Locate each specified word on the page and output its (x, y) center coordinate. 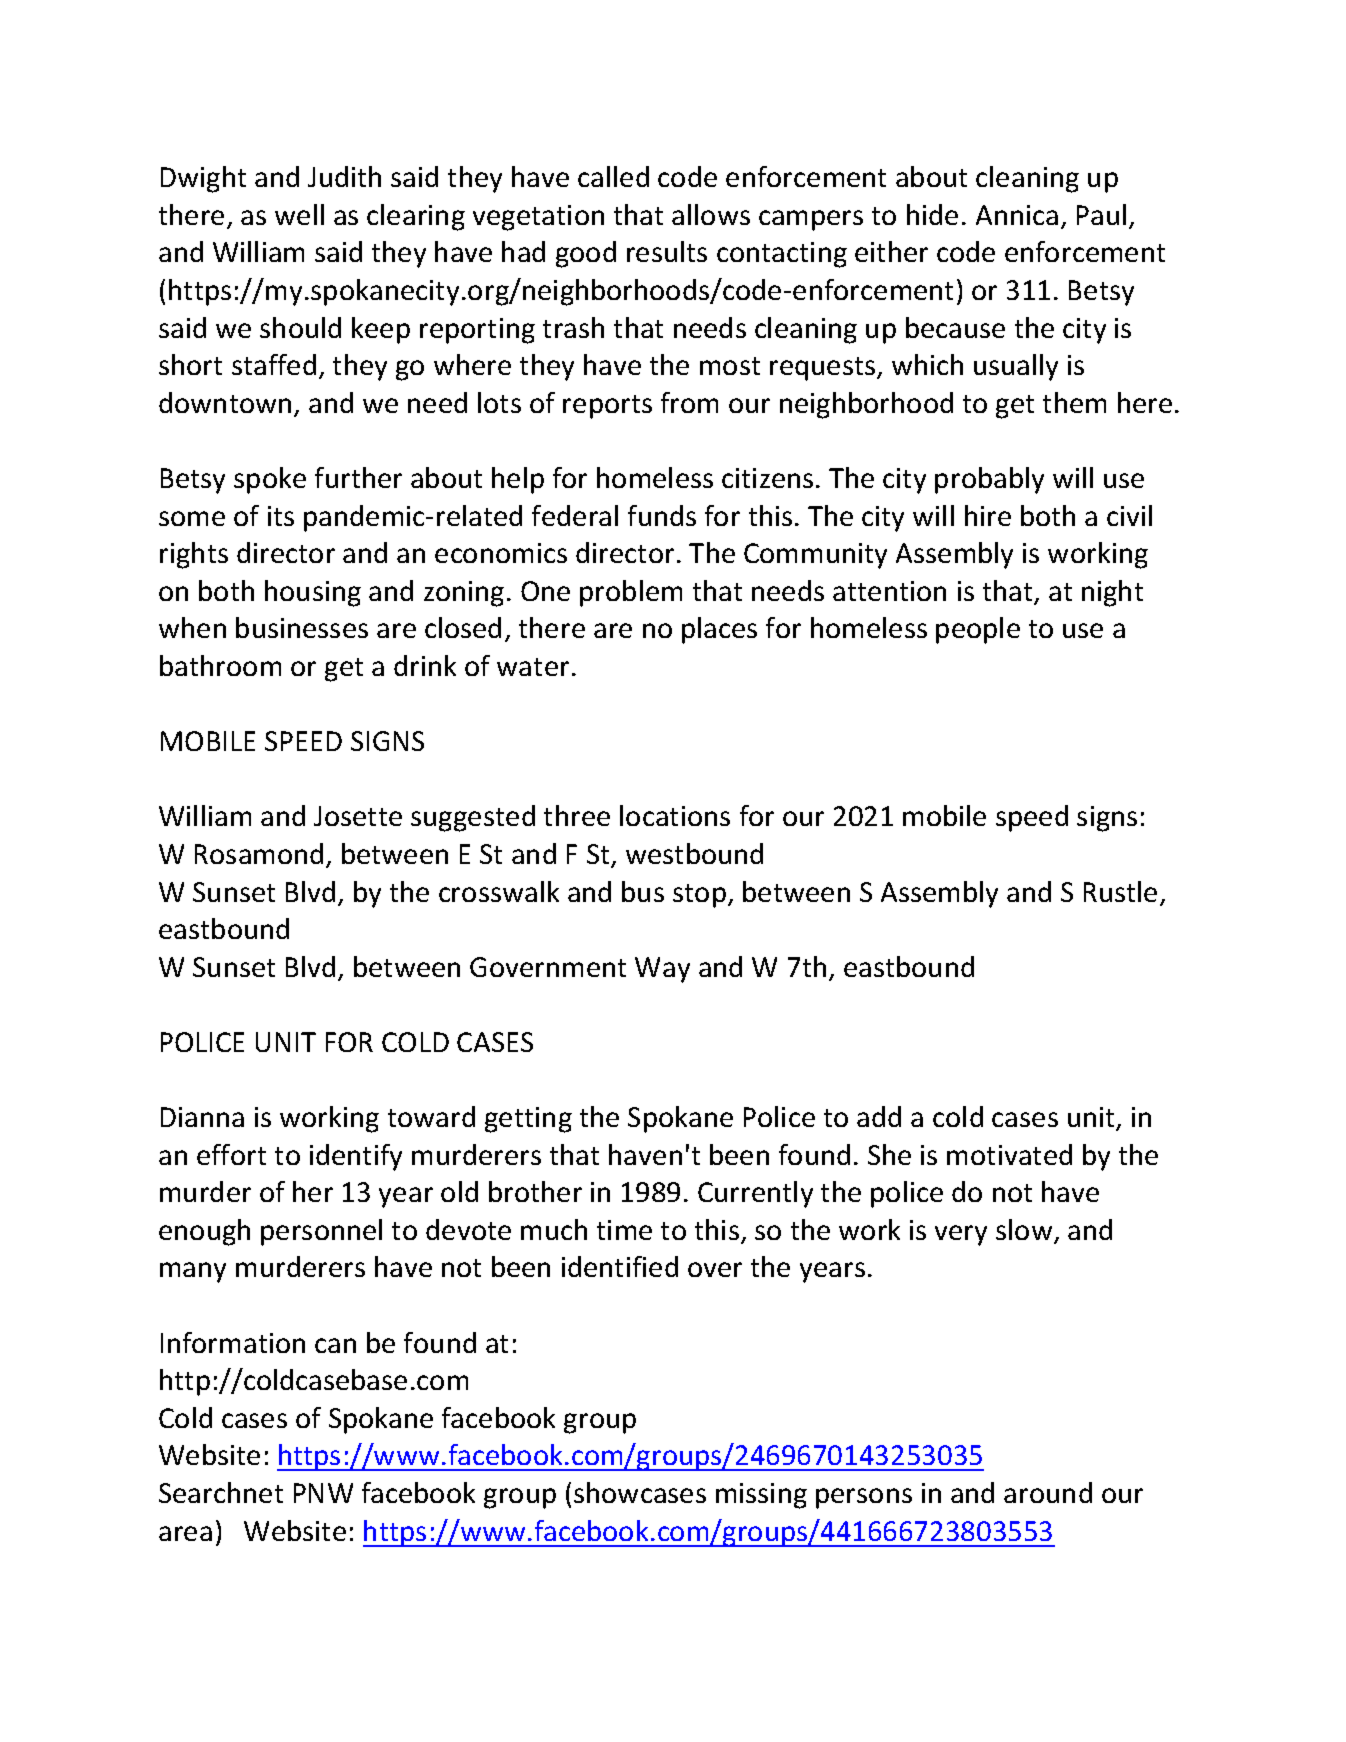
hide (932, 214)
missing (761, 1496)
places (719, 630)
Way (662, 970)
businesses (302, 627)
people (978, 630)
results (667, 251)
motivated (1009, 1154)
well (299, 214)
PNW (323, 1493)
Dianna (202, 1117)
